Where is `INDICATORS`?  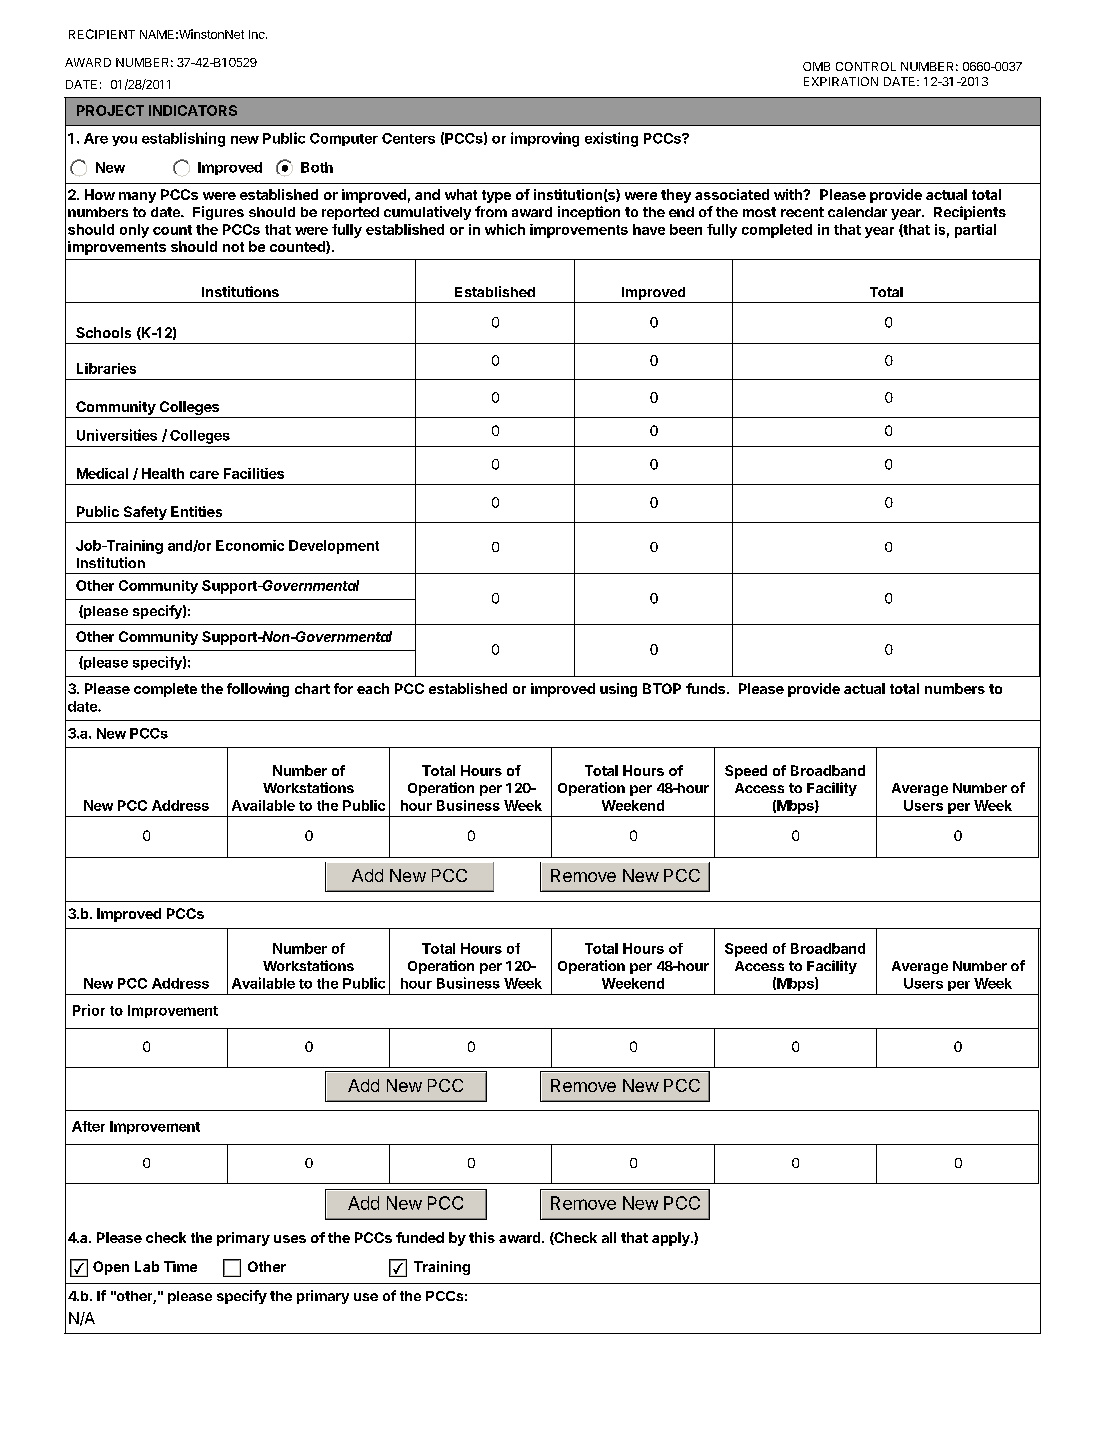 INDICATORS is located at coordinates (193, 110).
